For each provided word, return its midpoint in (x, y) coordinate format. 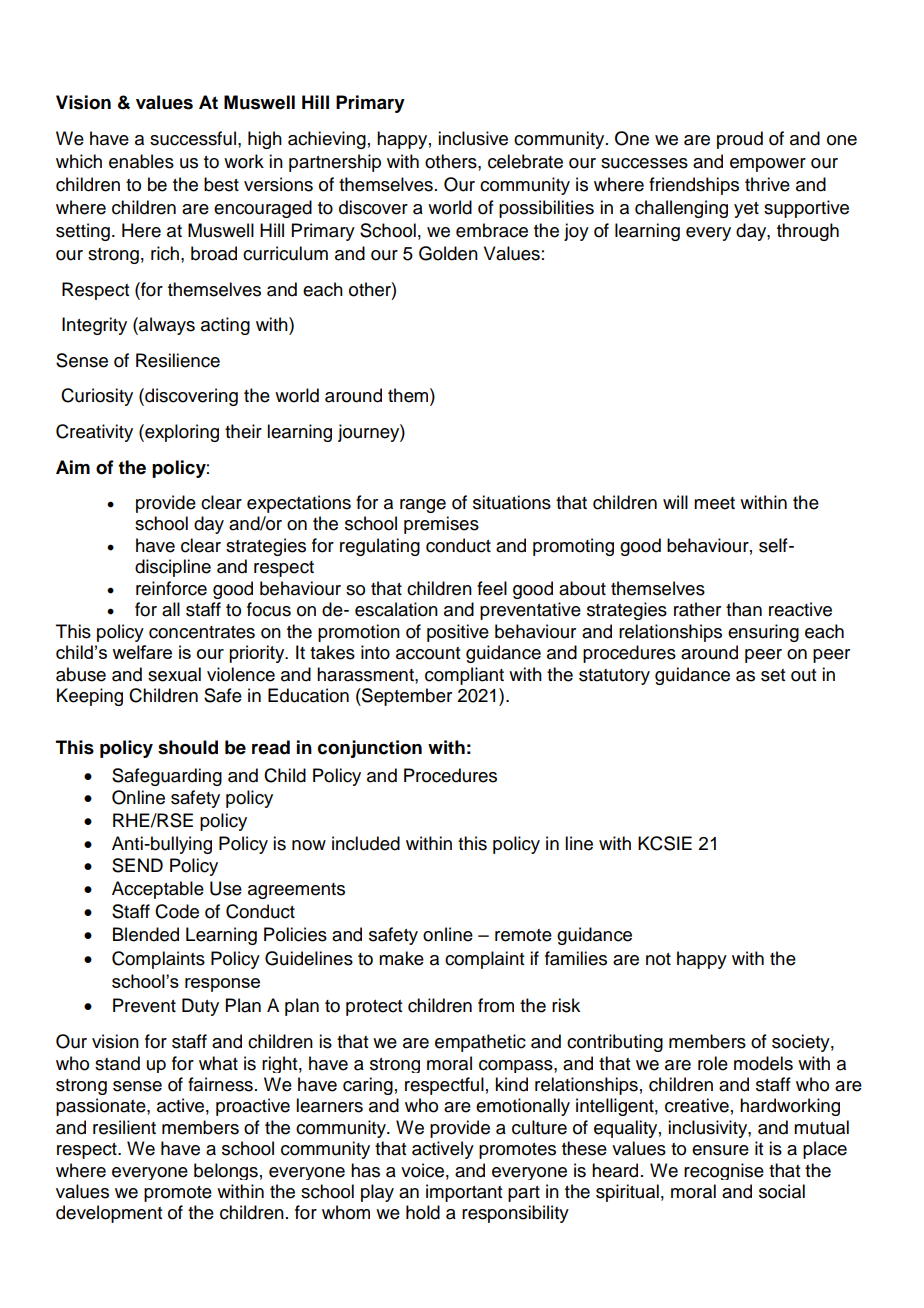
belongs (226, 1171)
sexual (174, 674)
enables (141, 161)
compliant (464, 676)
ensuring (763, 633)
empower (768, 165)
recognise (724, 1171)
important (464, 1193)
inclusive (473, 138)
